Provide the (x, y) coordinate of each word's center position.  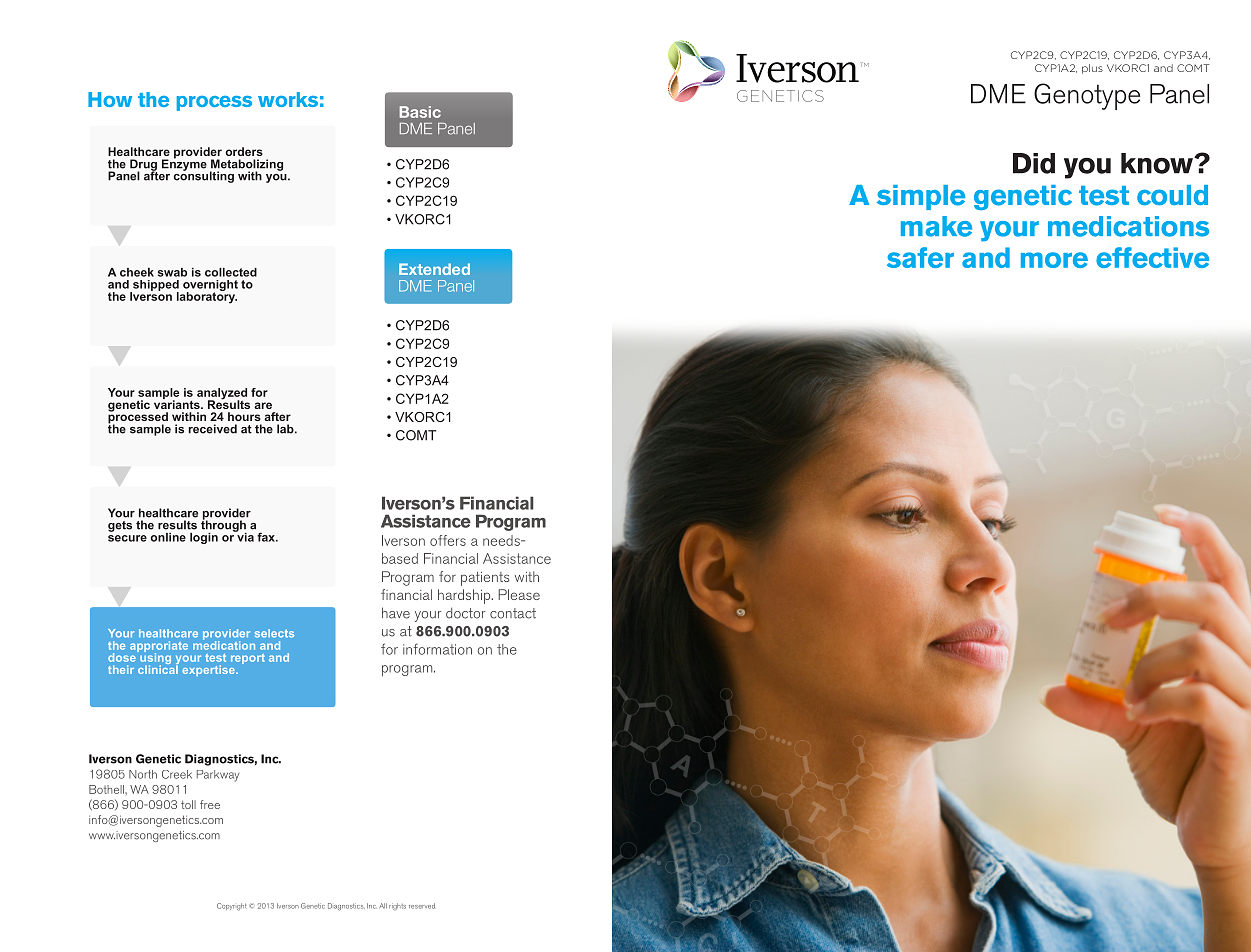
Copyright (232, 907)
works (288, 99)
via (244, 536)
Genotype (1087, 96)
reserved (422, 906)
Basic (420, 112)
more (1054, 260)
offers (448, 540)
